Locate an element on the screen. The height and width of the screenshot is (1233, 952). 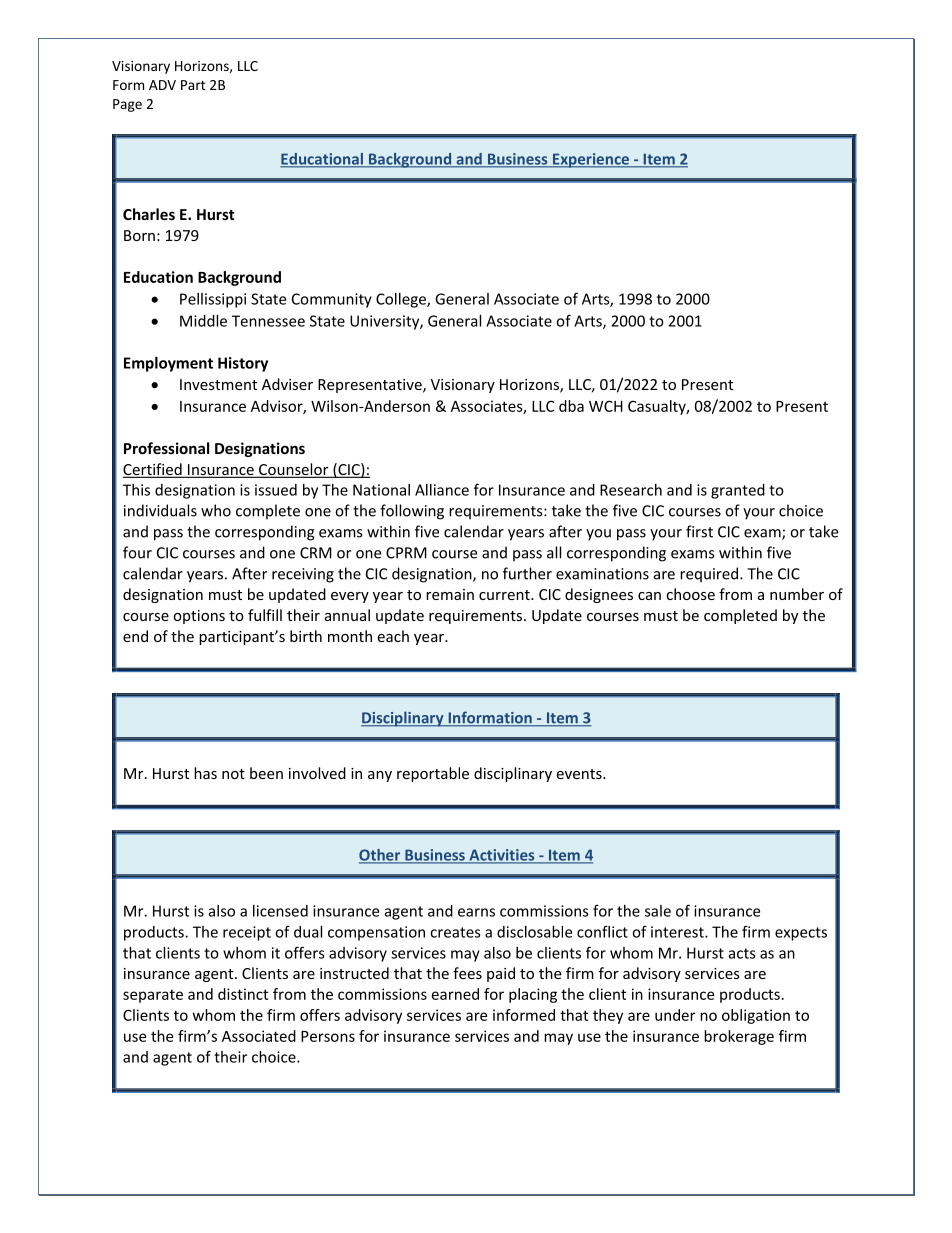
options is located at coordinates (199, 617).
